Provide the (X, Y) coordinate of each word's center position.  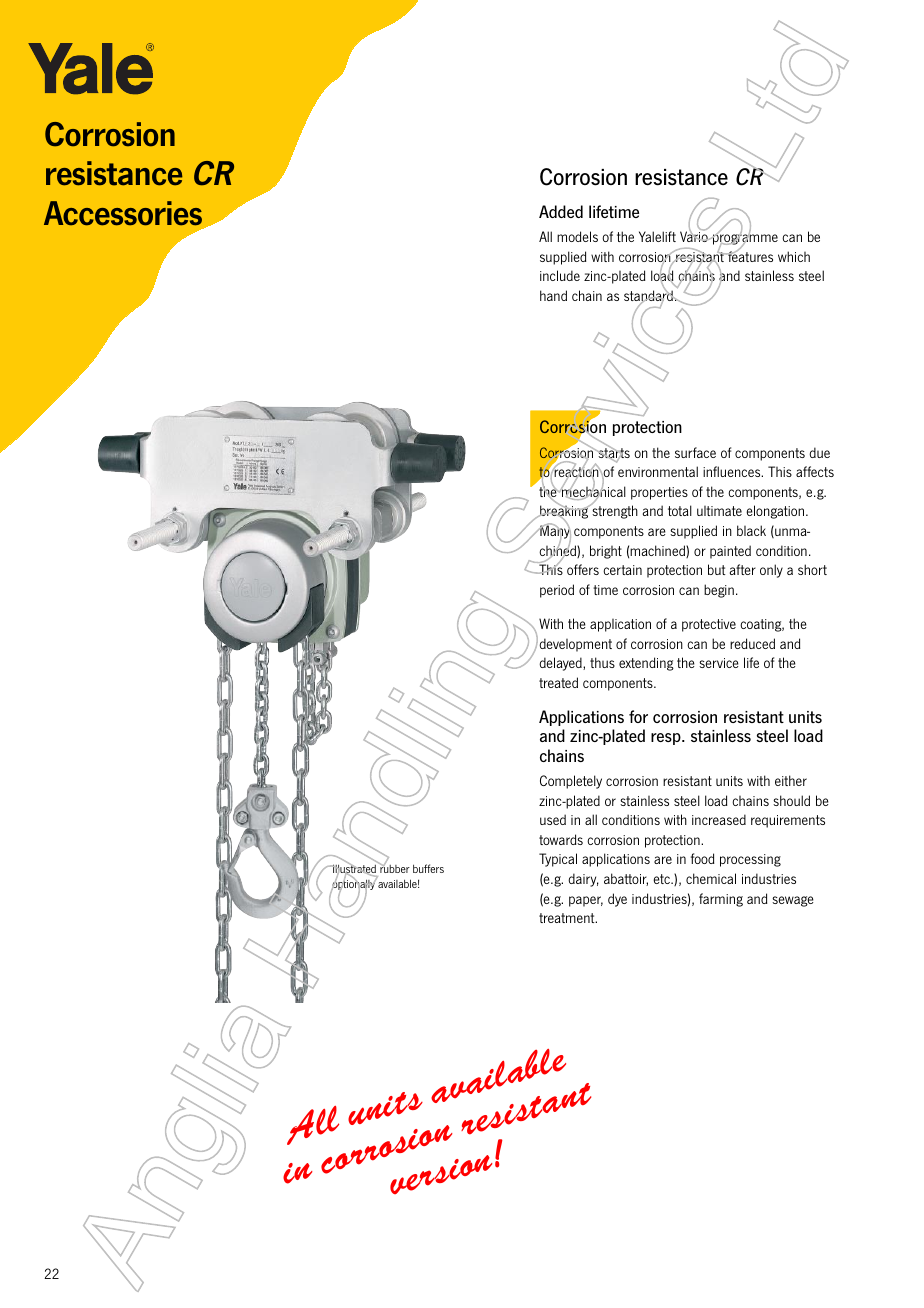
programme (744, 240)
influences (733, 471)
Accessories (123, 213)
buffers (428, 868)
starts (613, 453)
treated (558, 682)
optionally (353, 885)
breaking (564, 513)
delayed (561, 664)
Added (561, 211)
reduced (752, 643)
